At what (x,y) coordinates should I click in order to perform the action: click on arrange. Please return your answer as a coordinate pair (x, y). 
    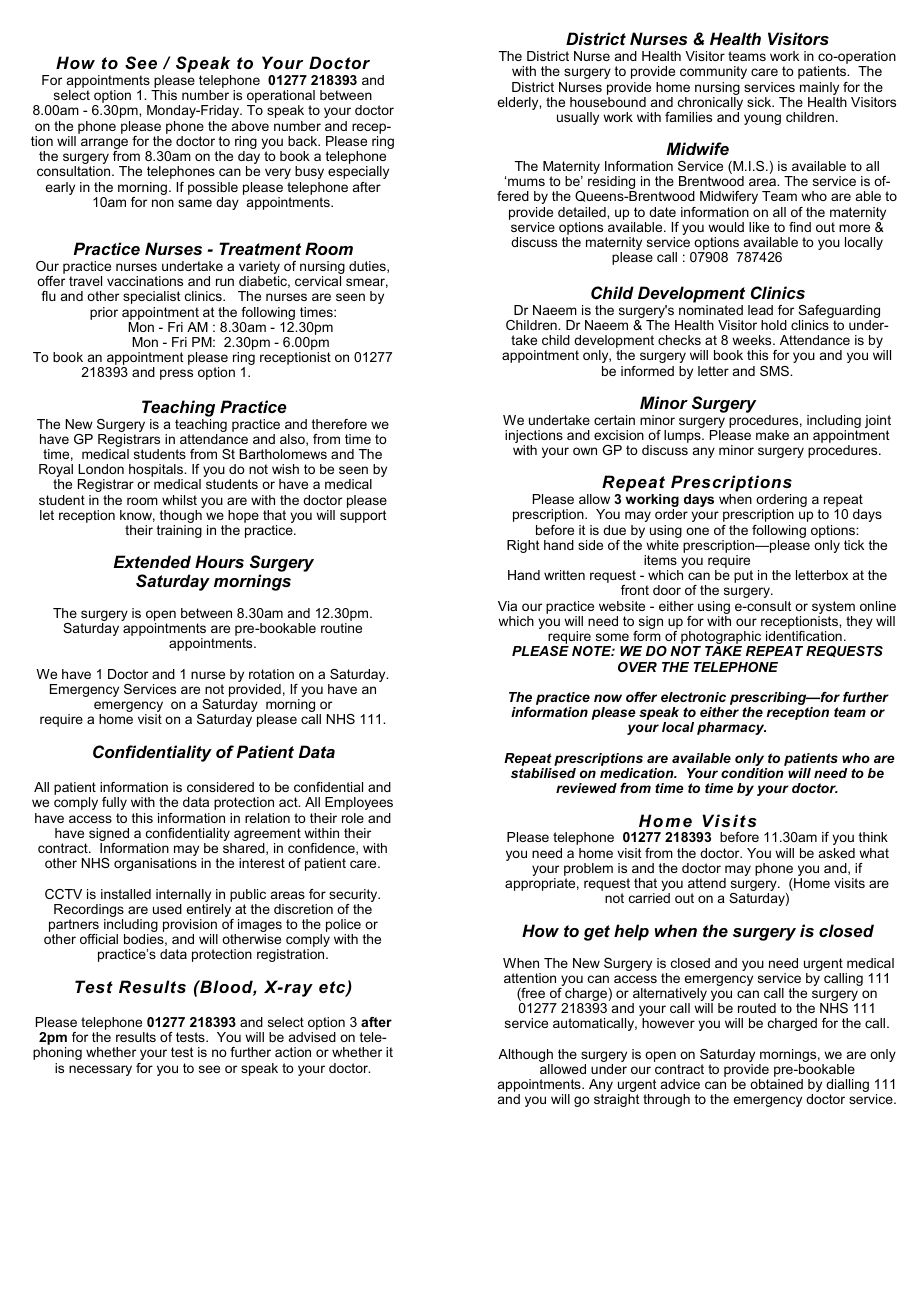
    Looking at the image, I should click on (104, 145).
